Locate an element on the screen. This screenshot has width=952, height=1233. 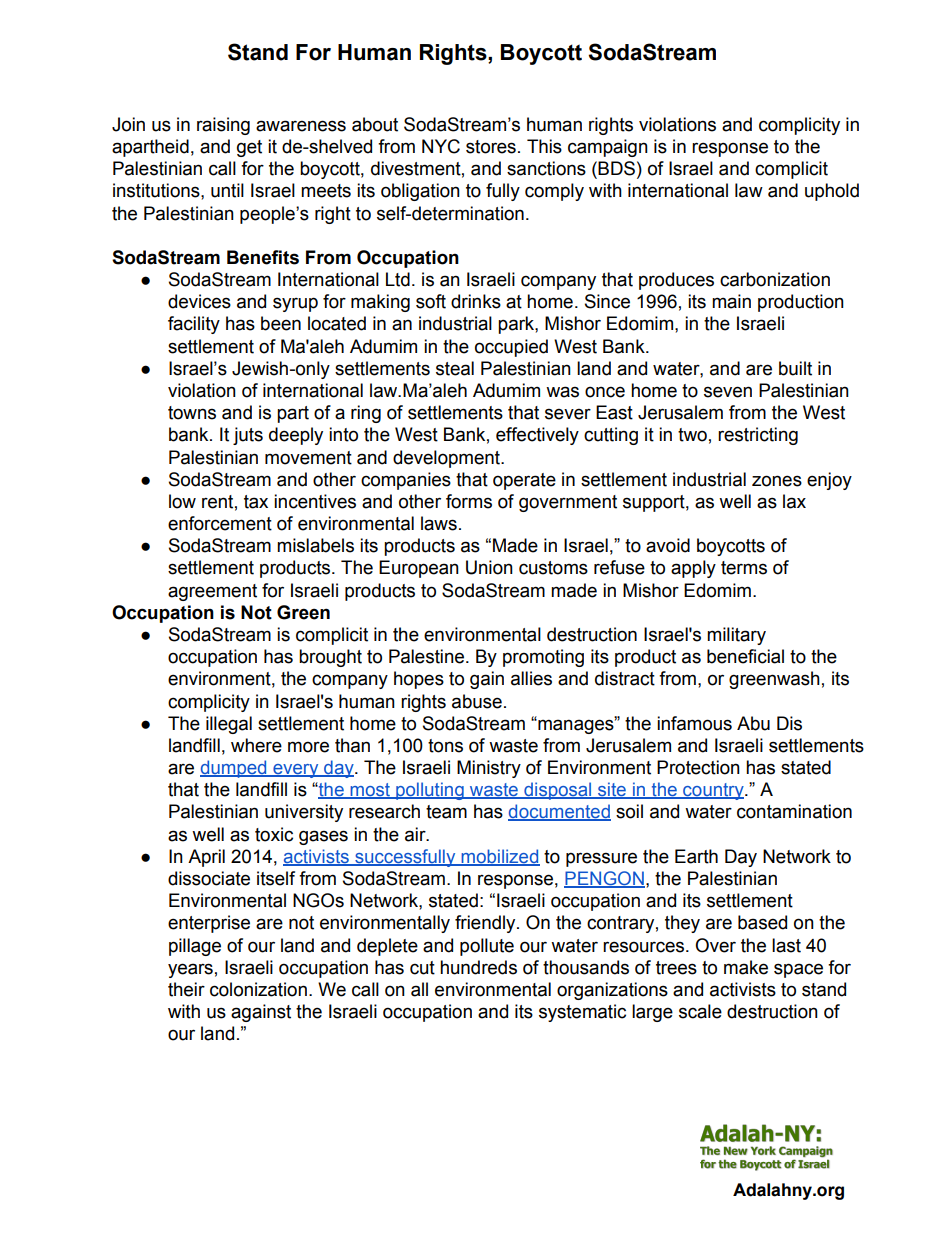
towns is located at coordinates (192, 413).
